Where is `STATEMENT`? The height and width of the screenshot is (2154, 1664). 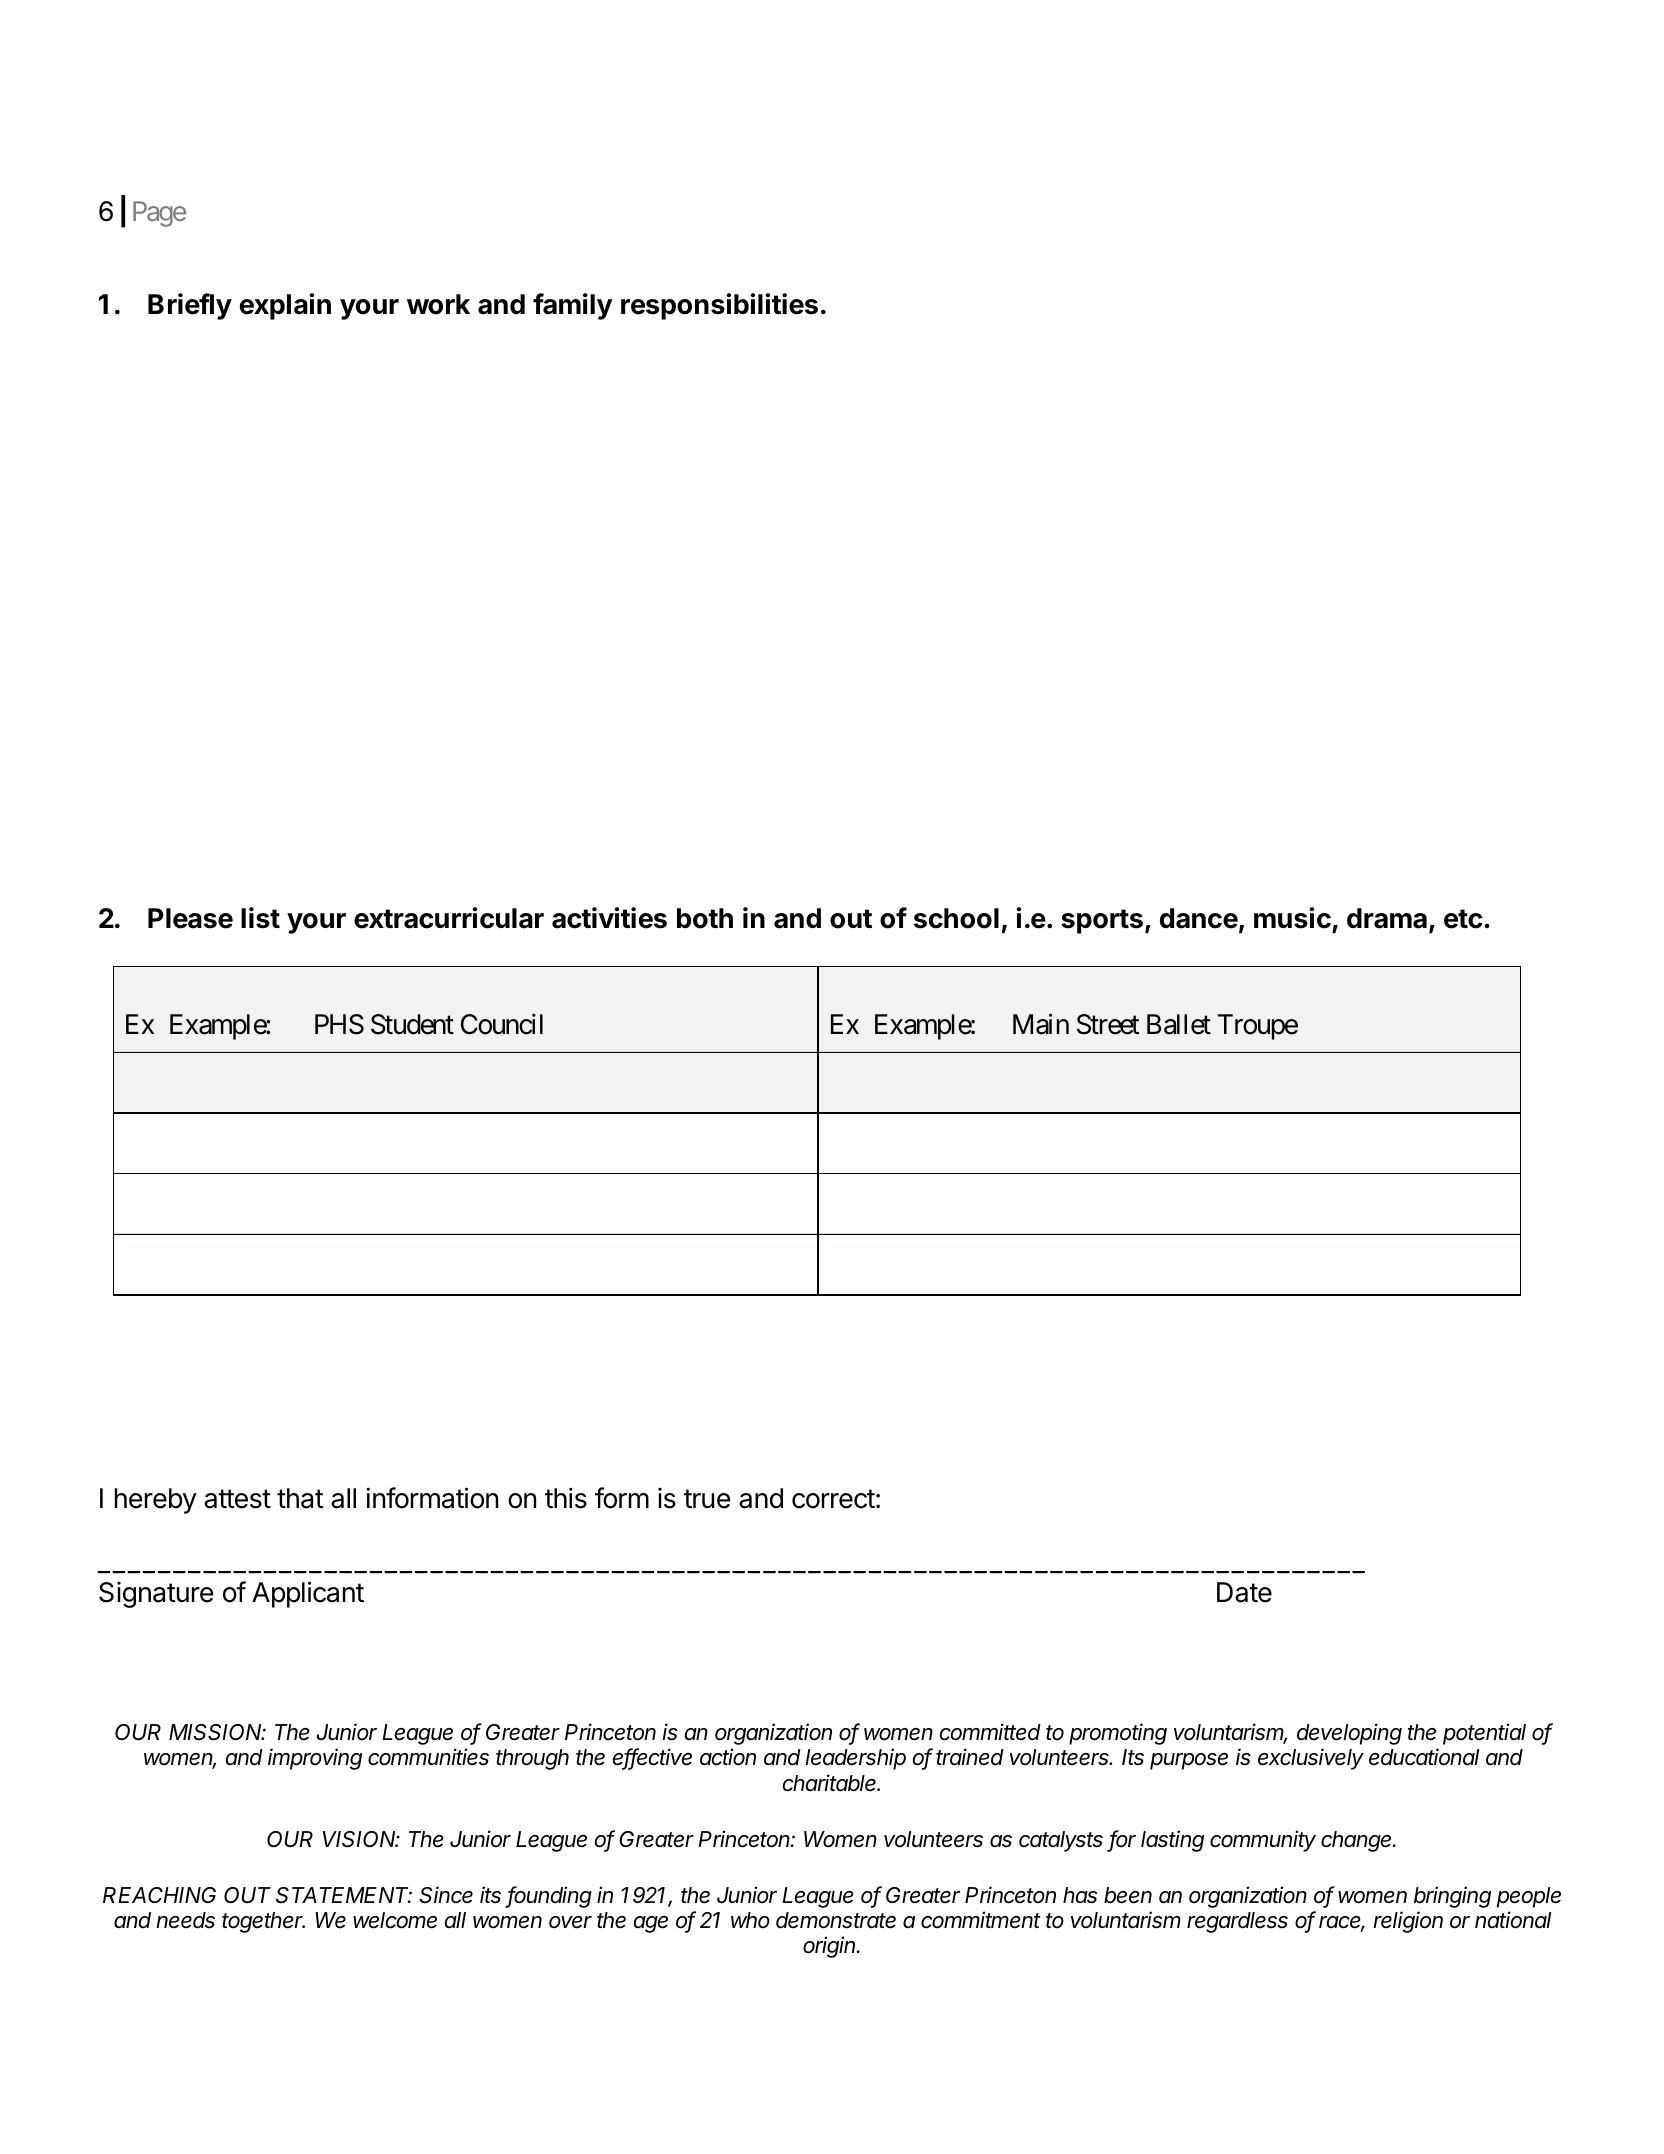 STATEMENT is located at coordinates (344, 1895).
